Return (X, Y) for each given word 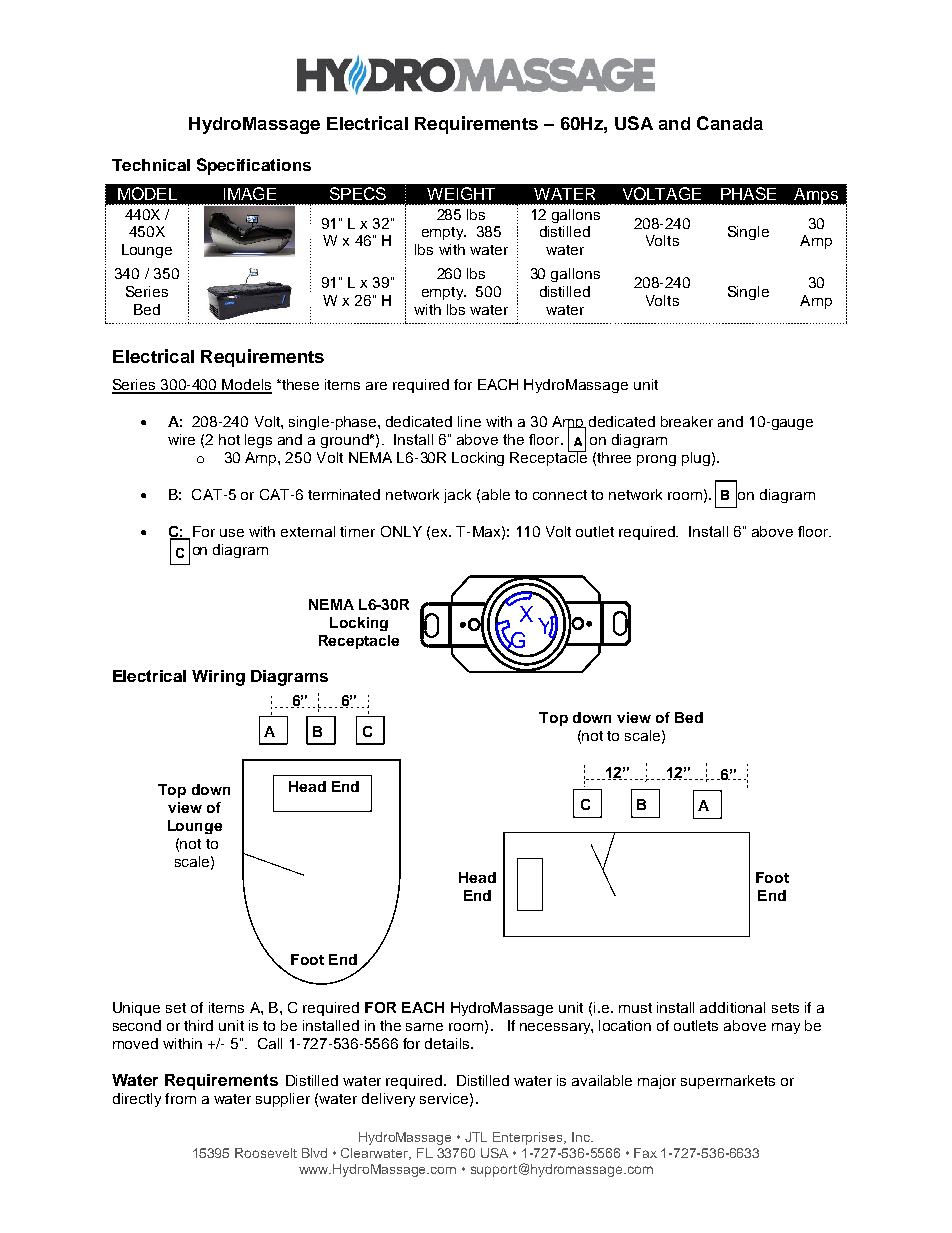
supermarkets (728, 1082)
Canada (730, 123)
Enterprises (529, 1138)
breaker (687, 421)
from (180, 1098)
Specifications (254, 166)
